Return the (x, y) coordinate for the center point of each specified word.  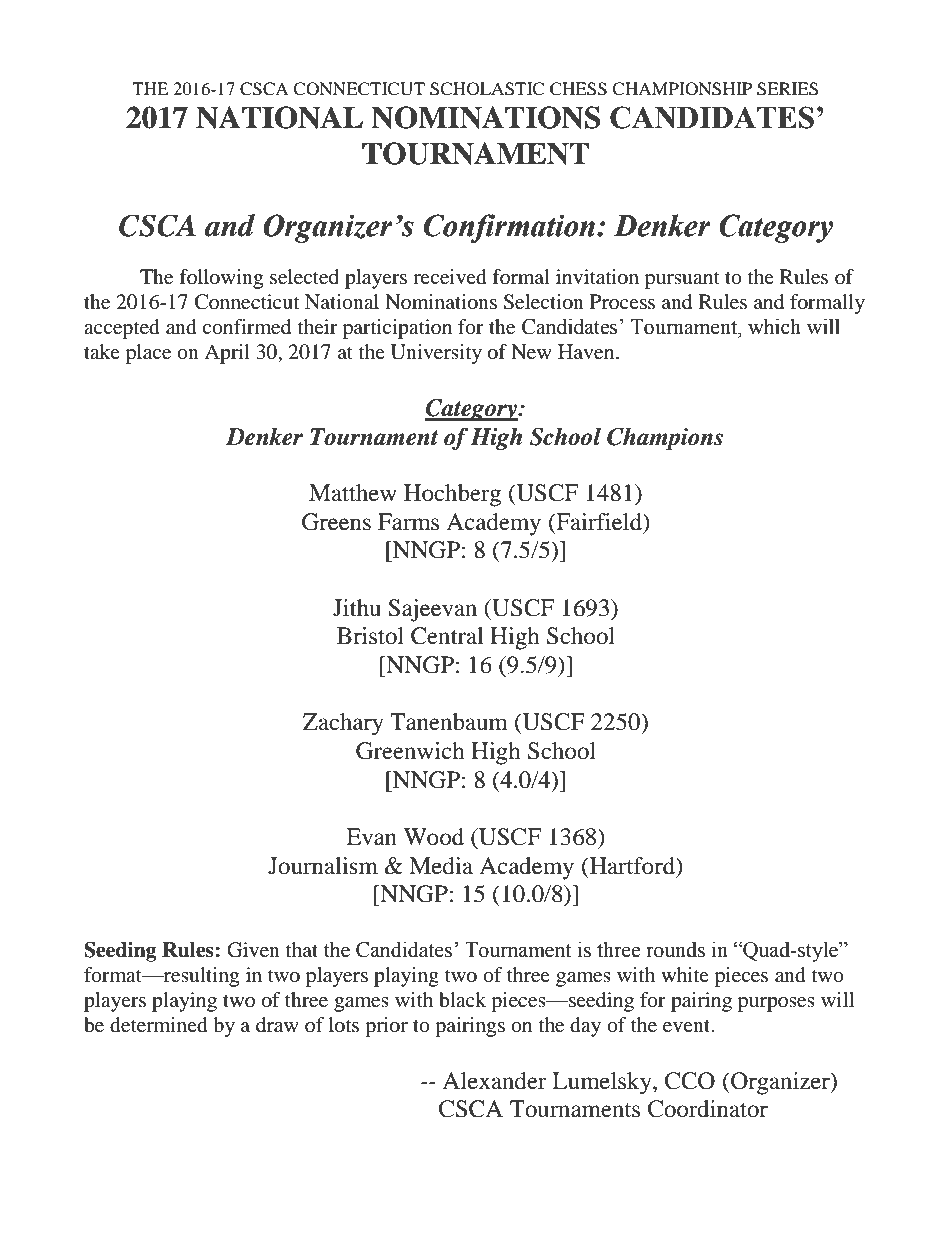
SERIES (787, 89)
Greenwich (410, 751)
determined (159, 1025)
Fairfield (599, 523)
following (221, 279)
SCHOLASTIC (487, 89)
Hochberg (452, 495)
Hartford (632, 866)
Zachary (343, 724)
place (148, 354)
